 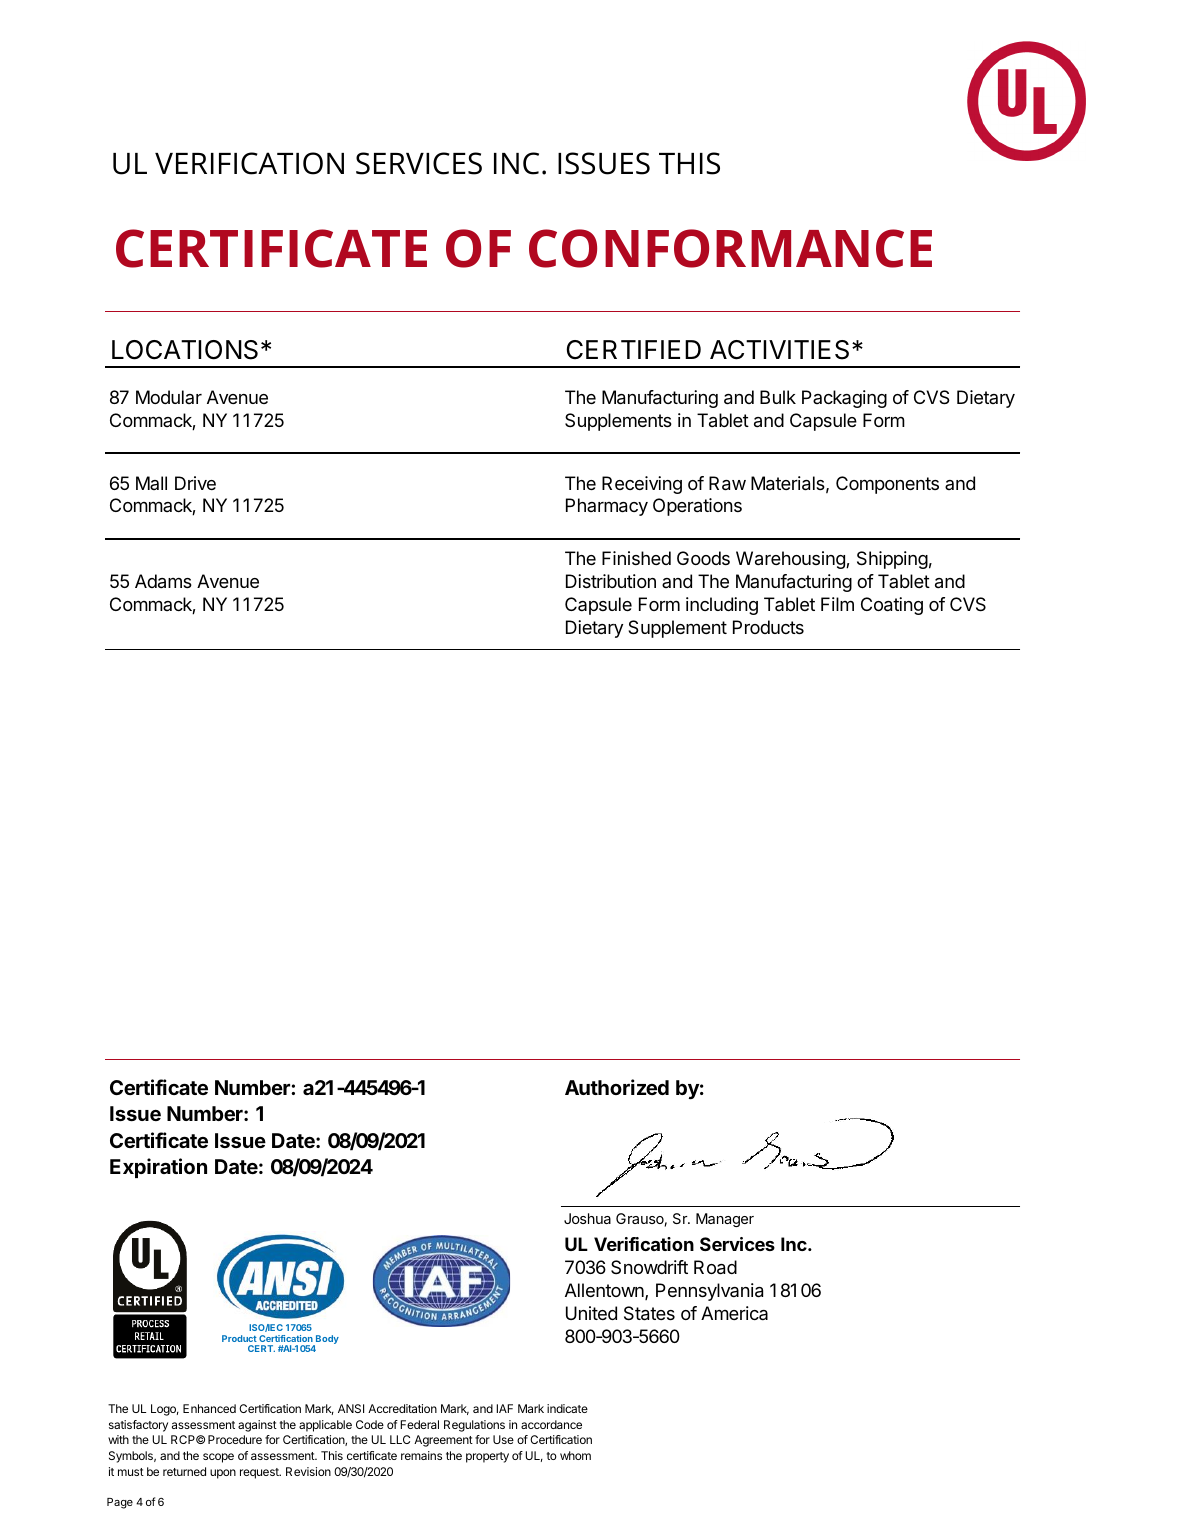 I want to click on Modular, so click(x=169, y=397).
